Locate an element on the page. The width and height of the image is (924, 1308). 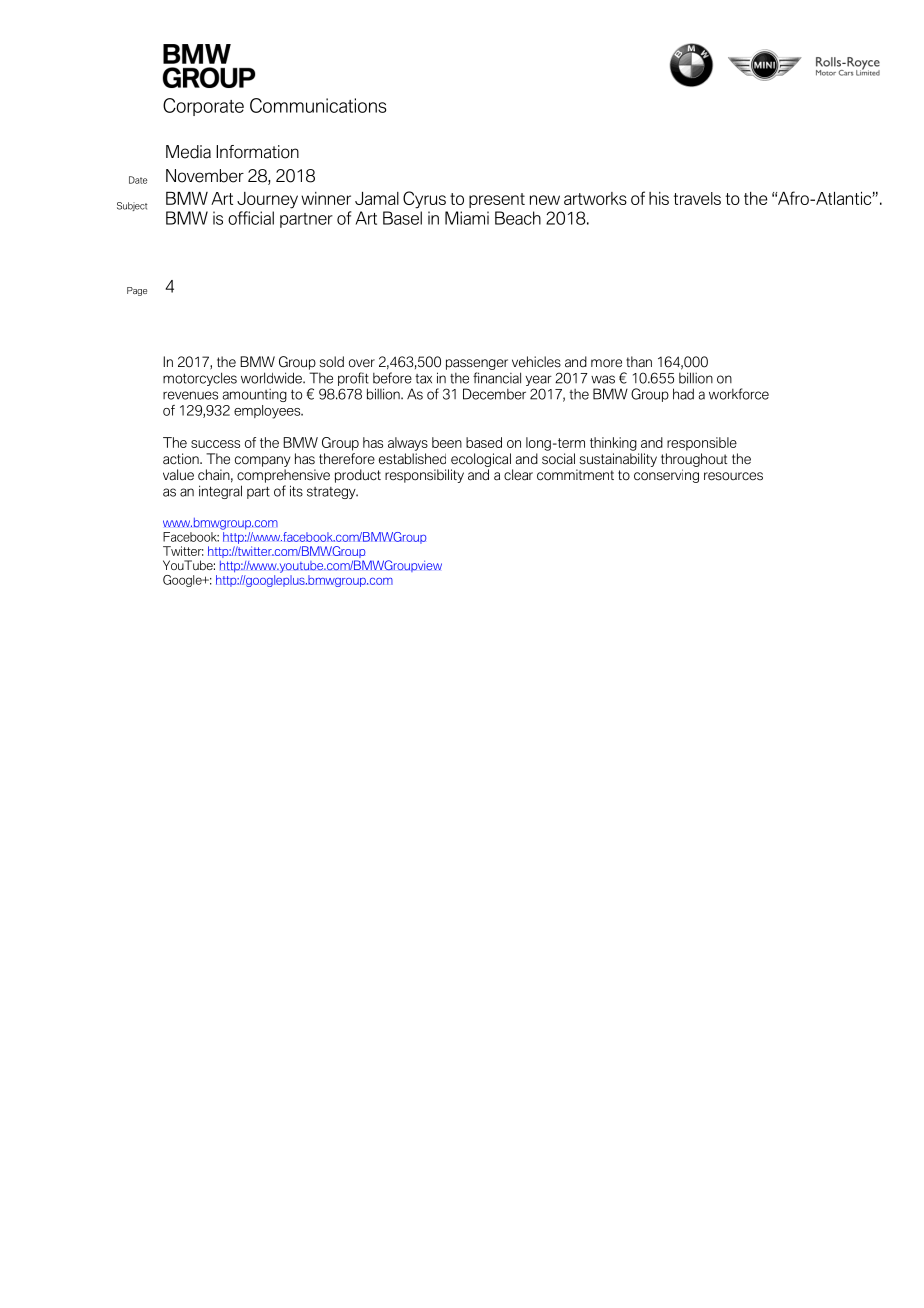
Beach is located at coordinates (518, 218).
